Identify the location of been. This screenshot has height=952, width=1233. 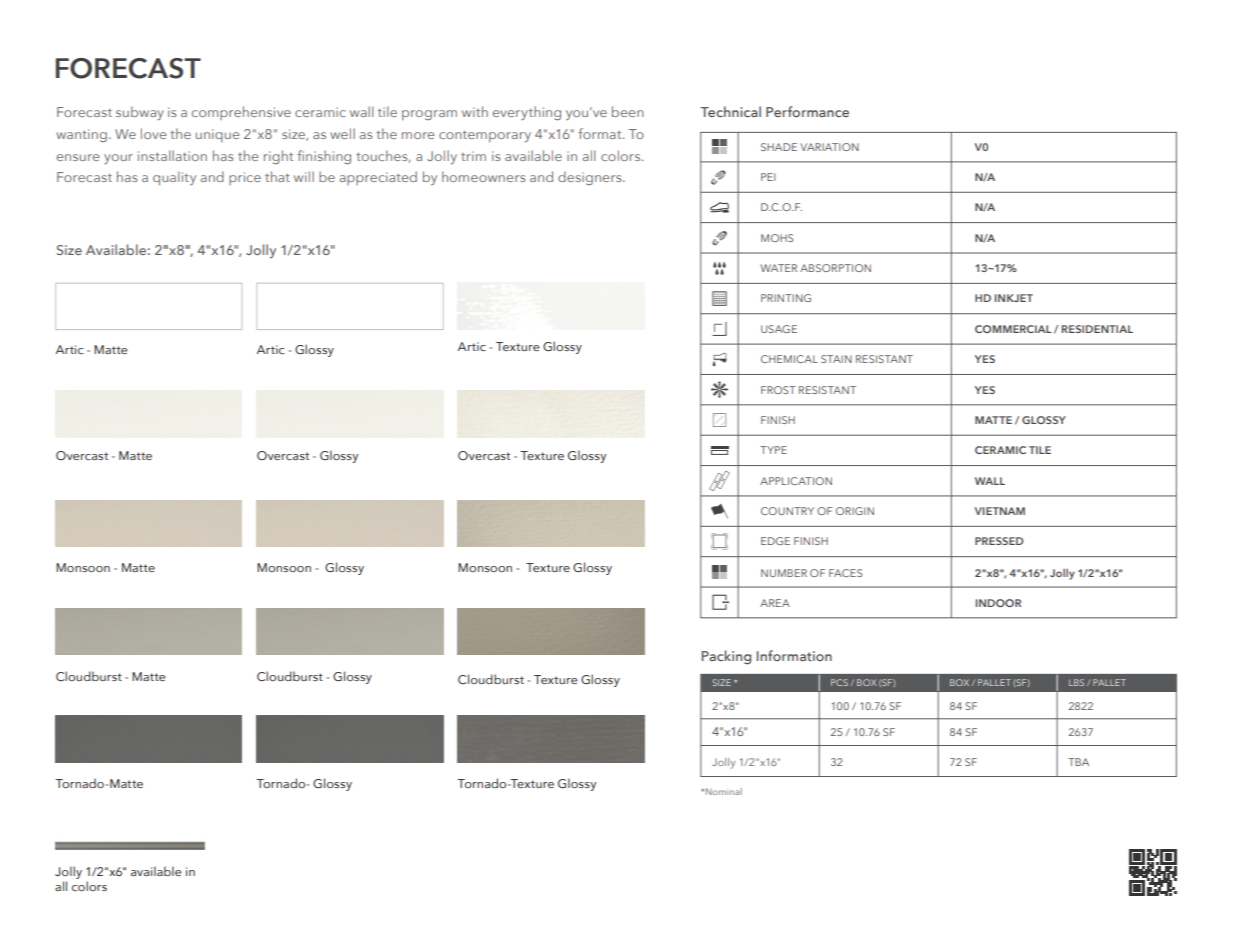
(628, 111).
